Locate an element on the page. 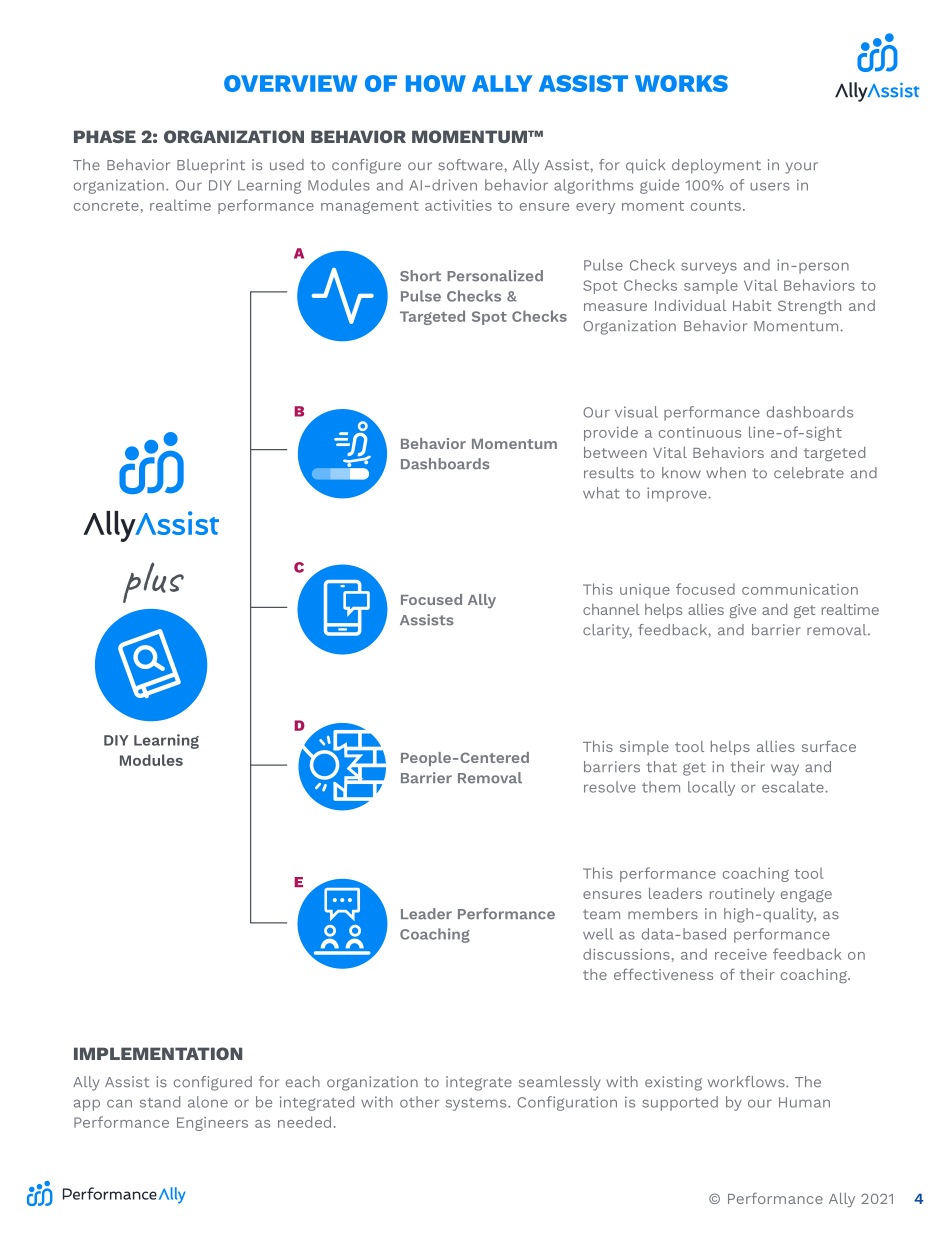 The height and width of the document is (1233, 952). plus is located at coordinates (153, 582).
